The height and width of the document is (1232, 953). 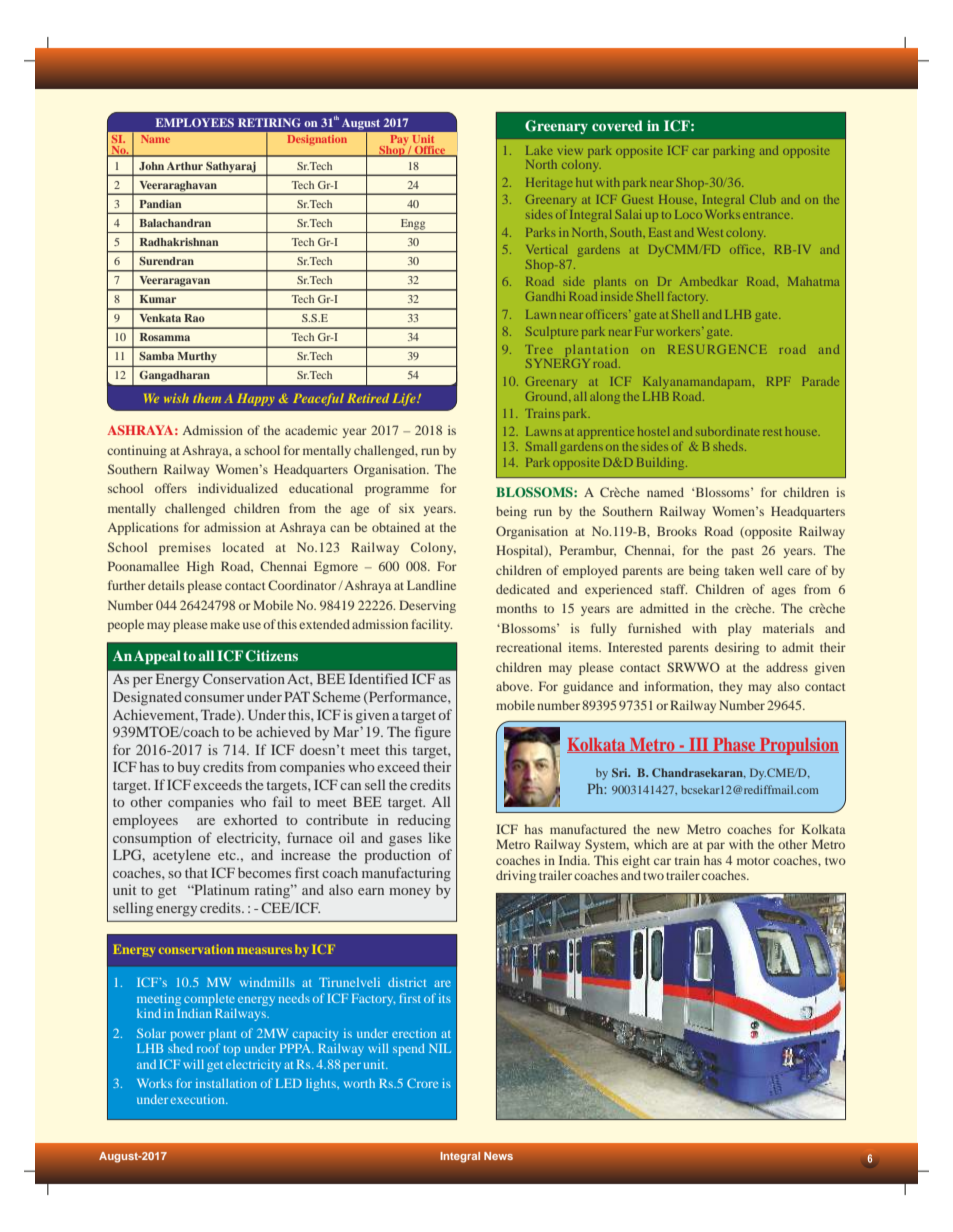 What do you see at coordinates (440, 1048) in the document?
I see `NIL` at bounding box center [440, 1048].
